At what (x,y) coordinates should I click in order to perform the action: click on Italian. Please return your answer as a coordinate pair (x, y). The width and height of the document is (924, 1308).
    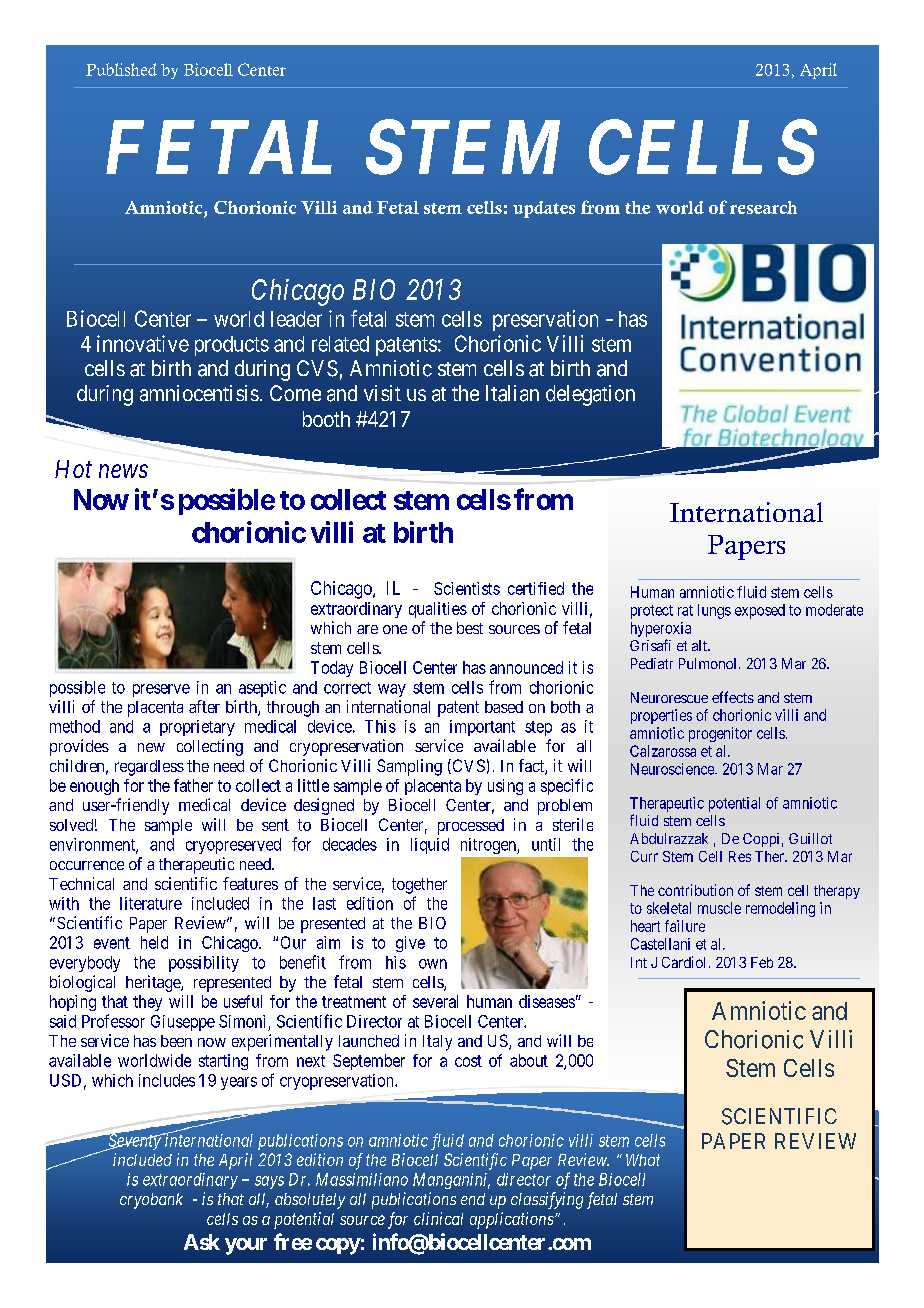
    Looking at the image, I should click on (512, 393).
